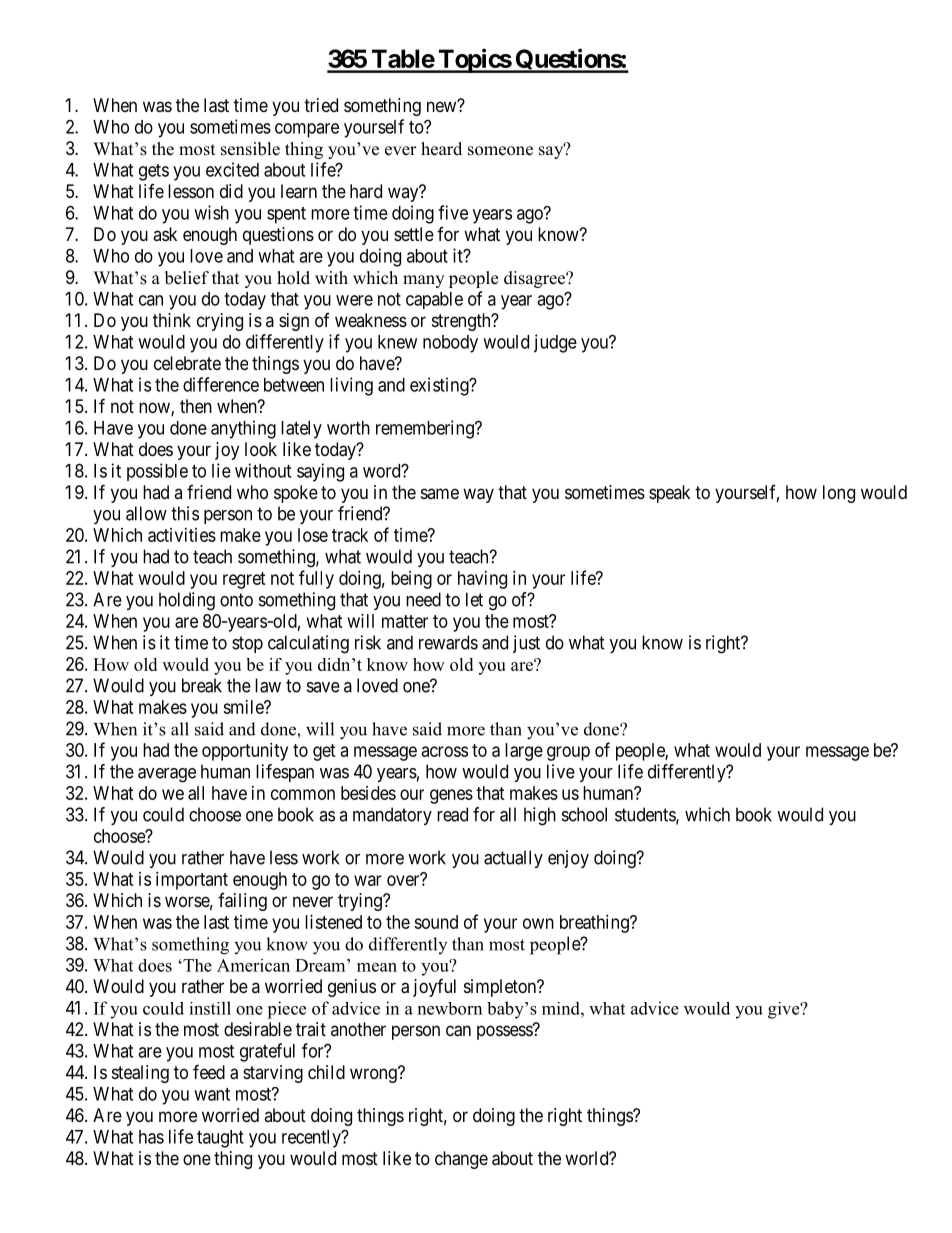  What do you see at coordinates (669, 494) in the screenshot?
I see `speak` at bounding box center [669, 494].
